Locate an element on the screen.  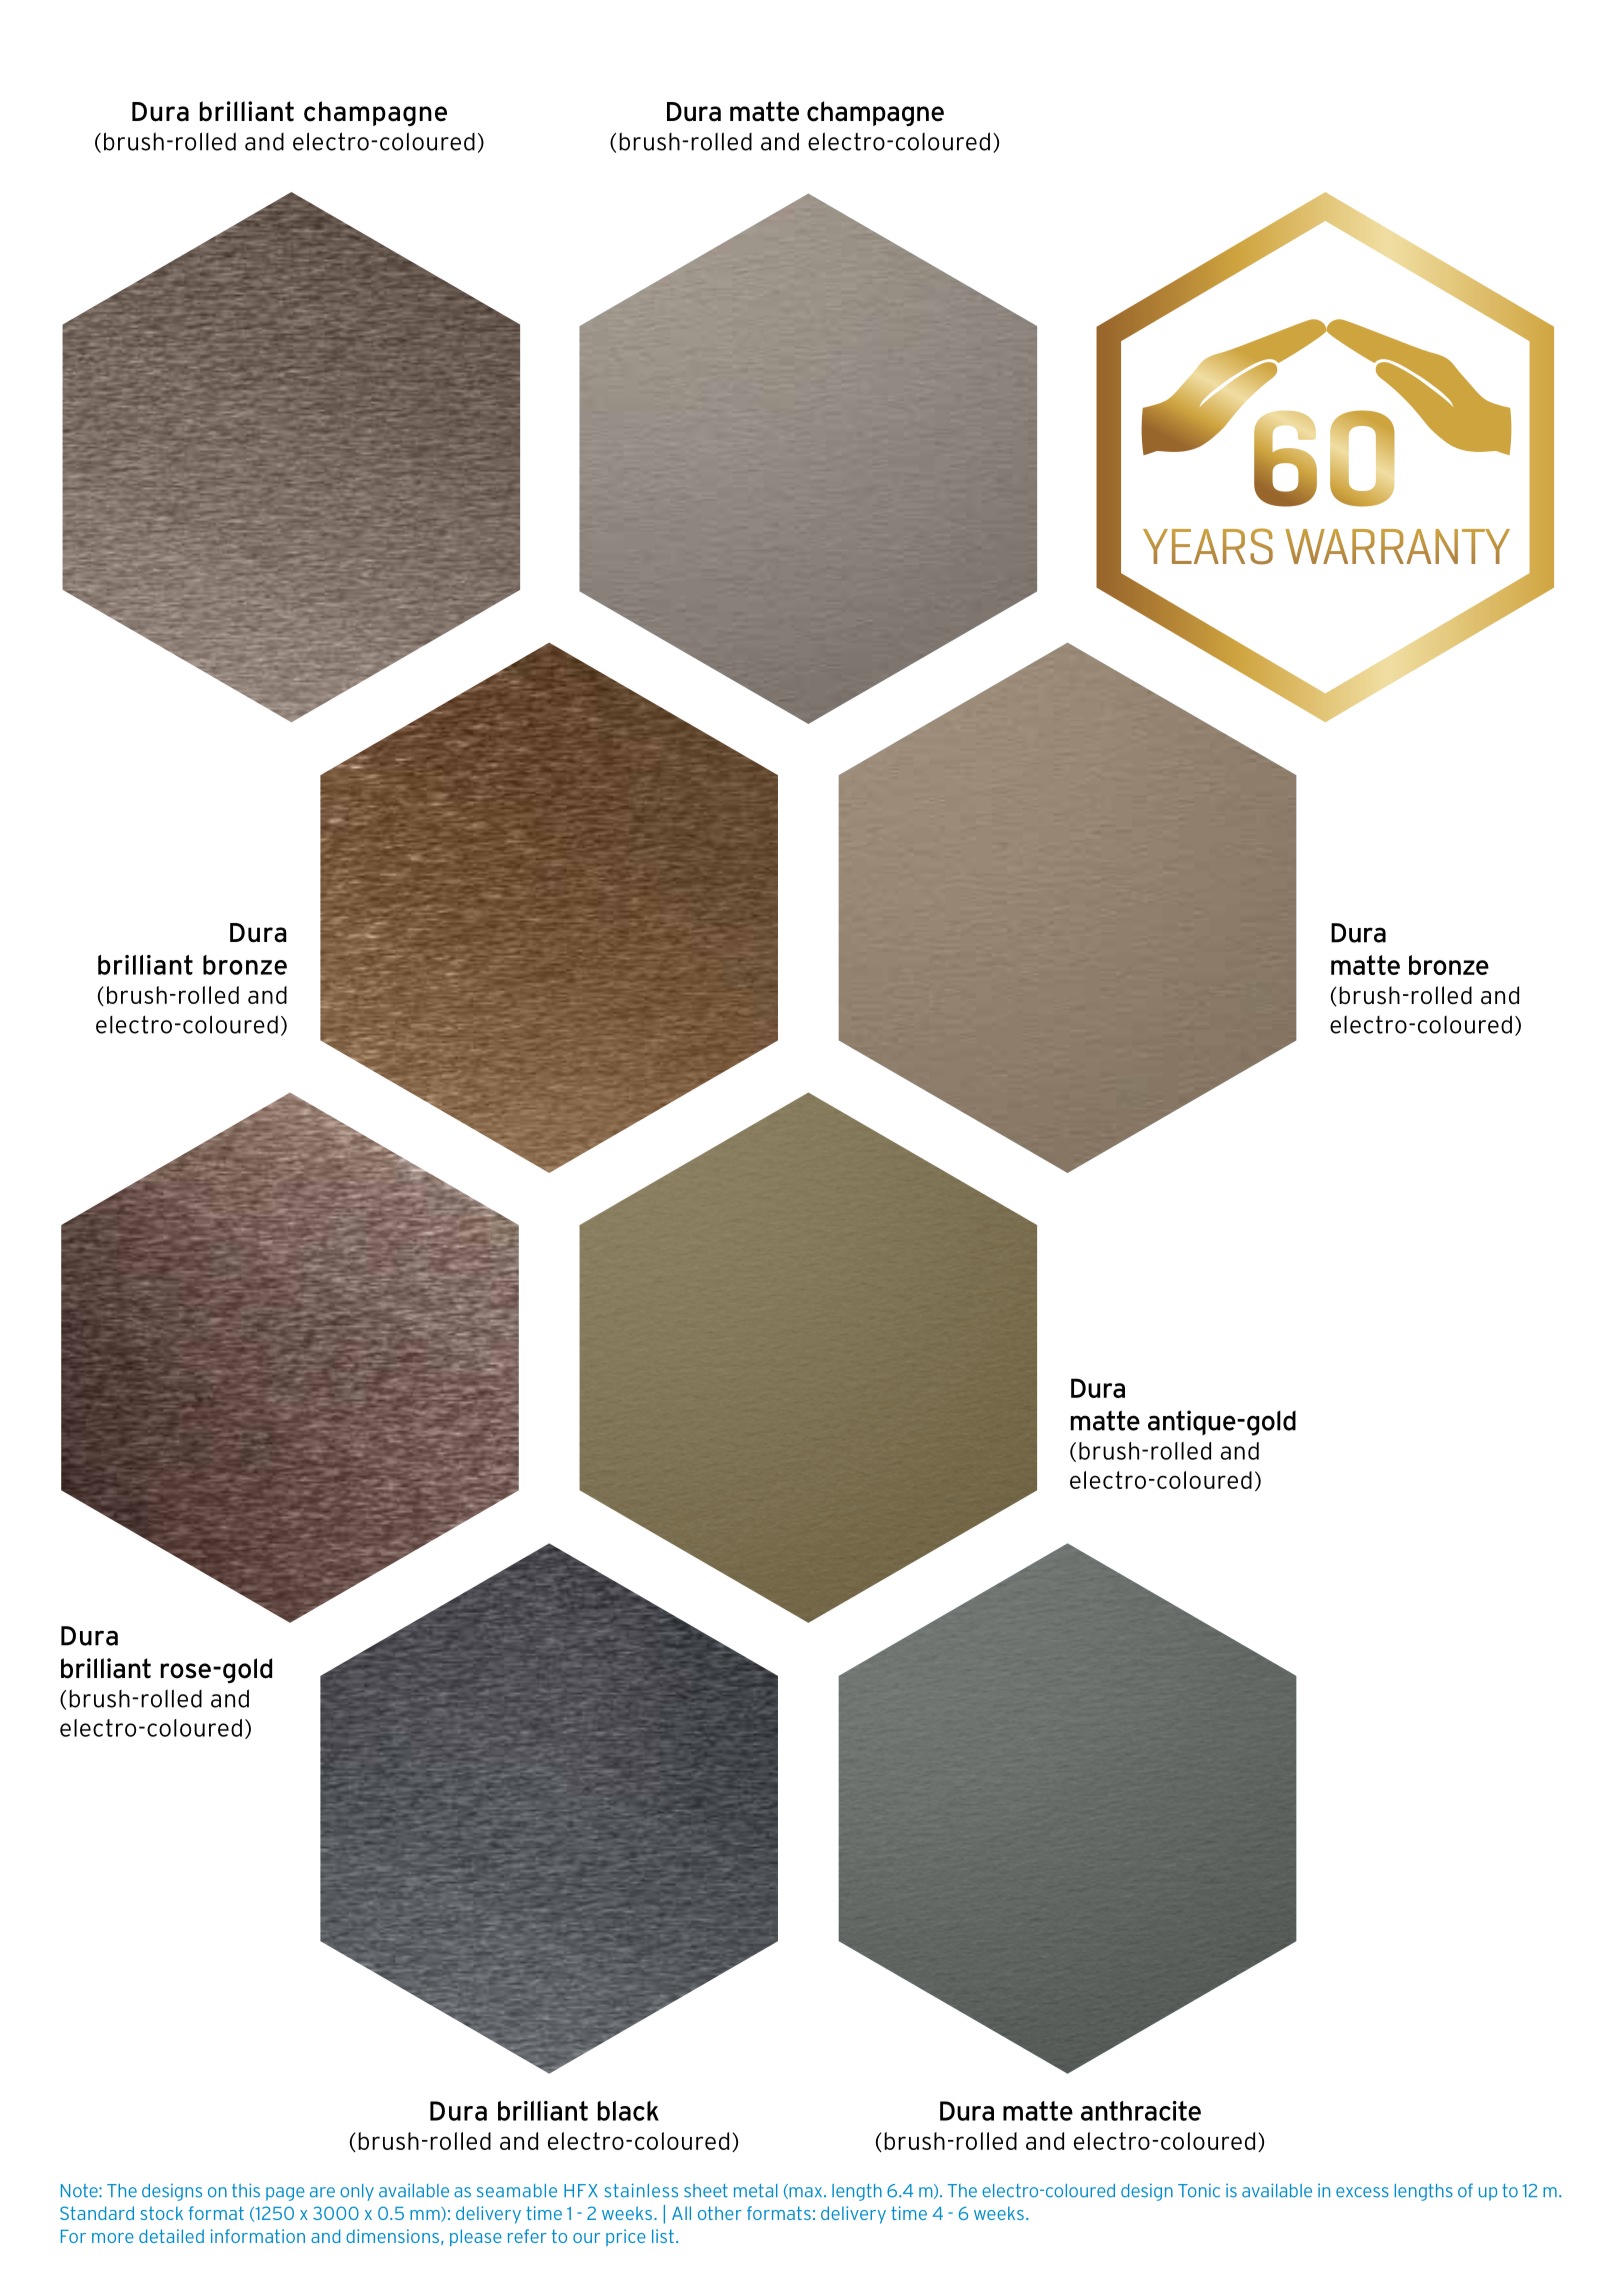
this is located at coordinates (246, 2190).
